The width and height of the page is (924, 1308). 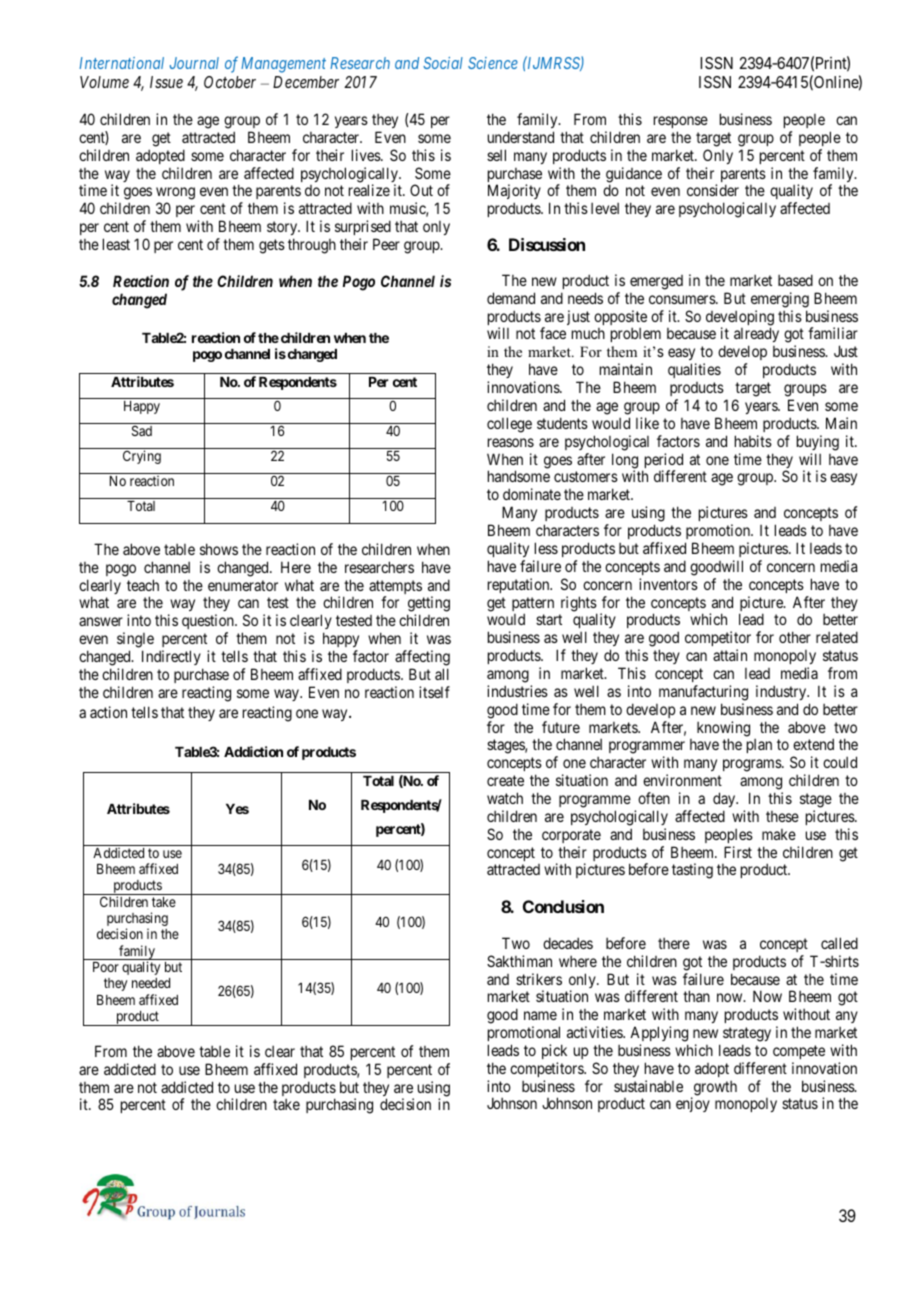 I want to click on needed, so click(x=151, y=983).
